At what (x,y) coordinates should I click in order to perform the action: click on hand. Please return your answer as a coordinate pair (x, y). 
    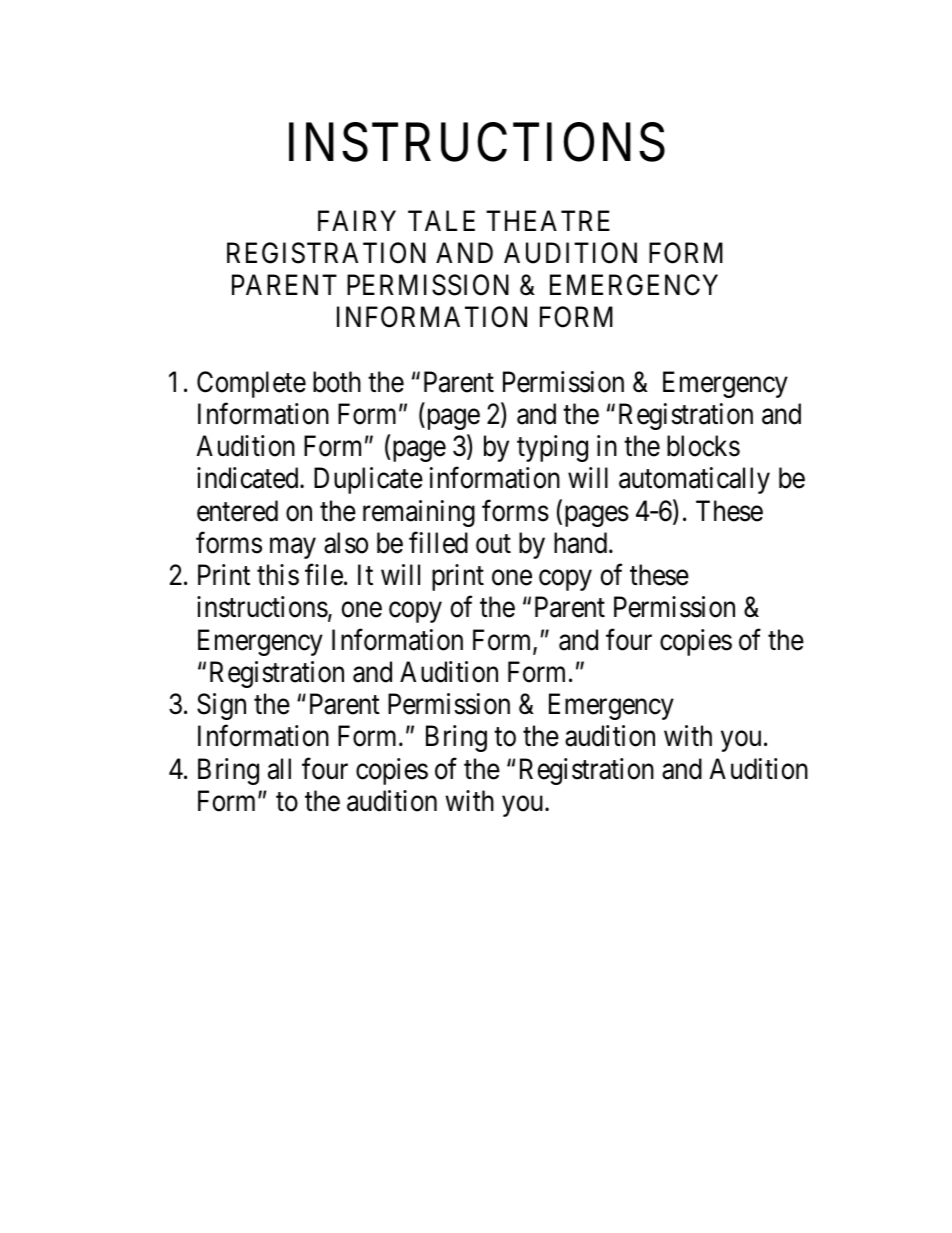
    Looking at the image, I should click on (582, 543).
